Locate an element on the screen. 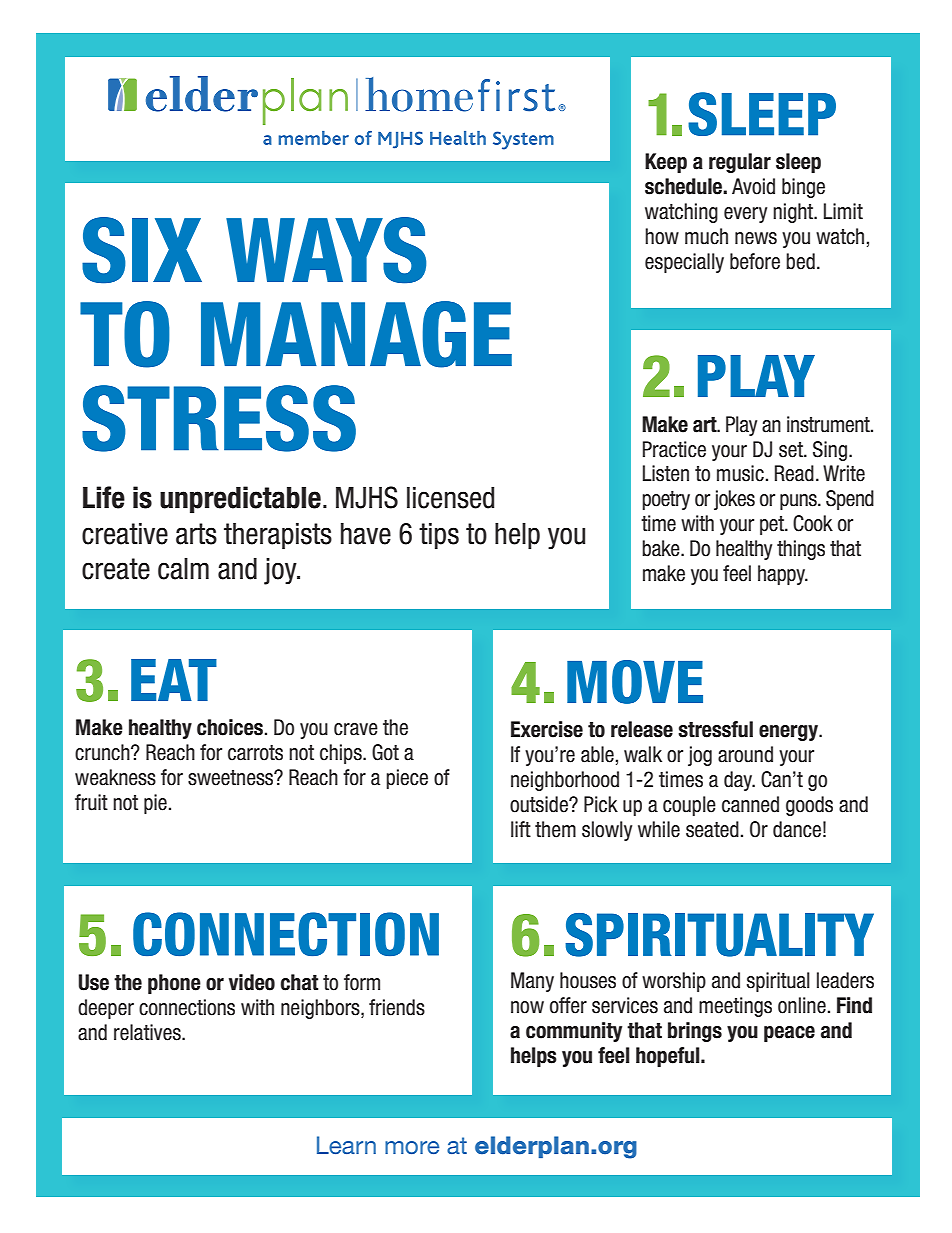 This screenshot has width=952, height=1233. Avoid is located at coordinates (753, 186).
